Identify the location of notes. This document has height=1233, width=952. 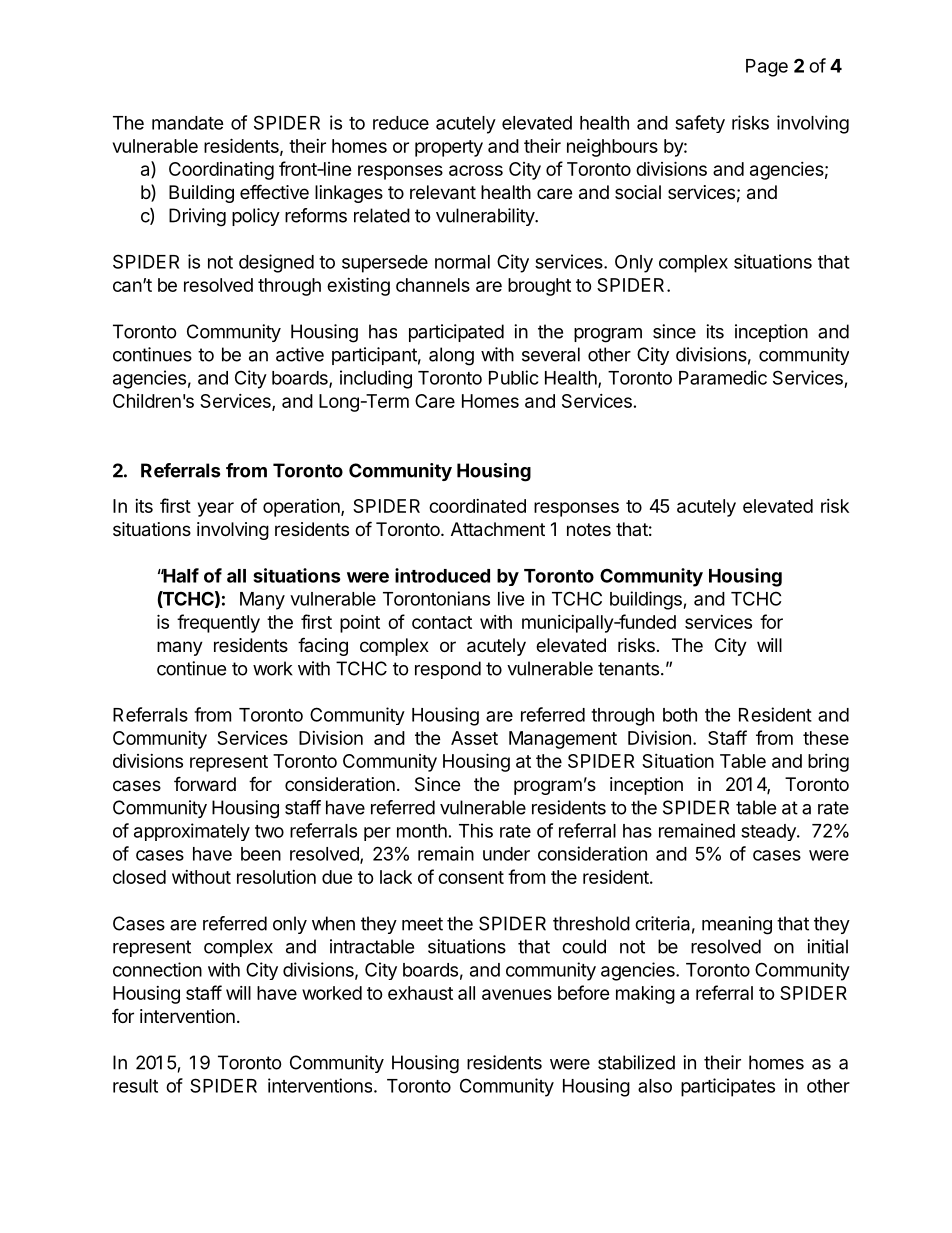
(589, 529).
